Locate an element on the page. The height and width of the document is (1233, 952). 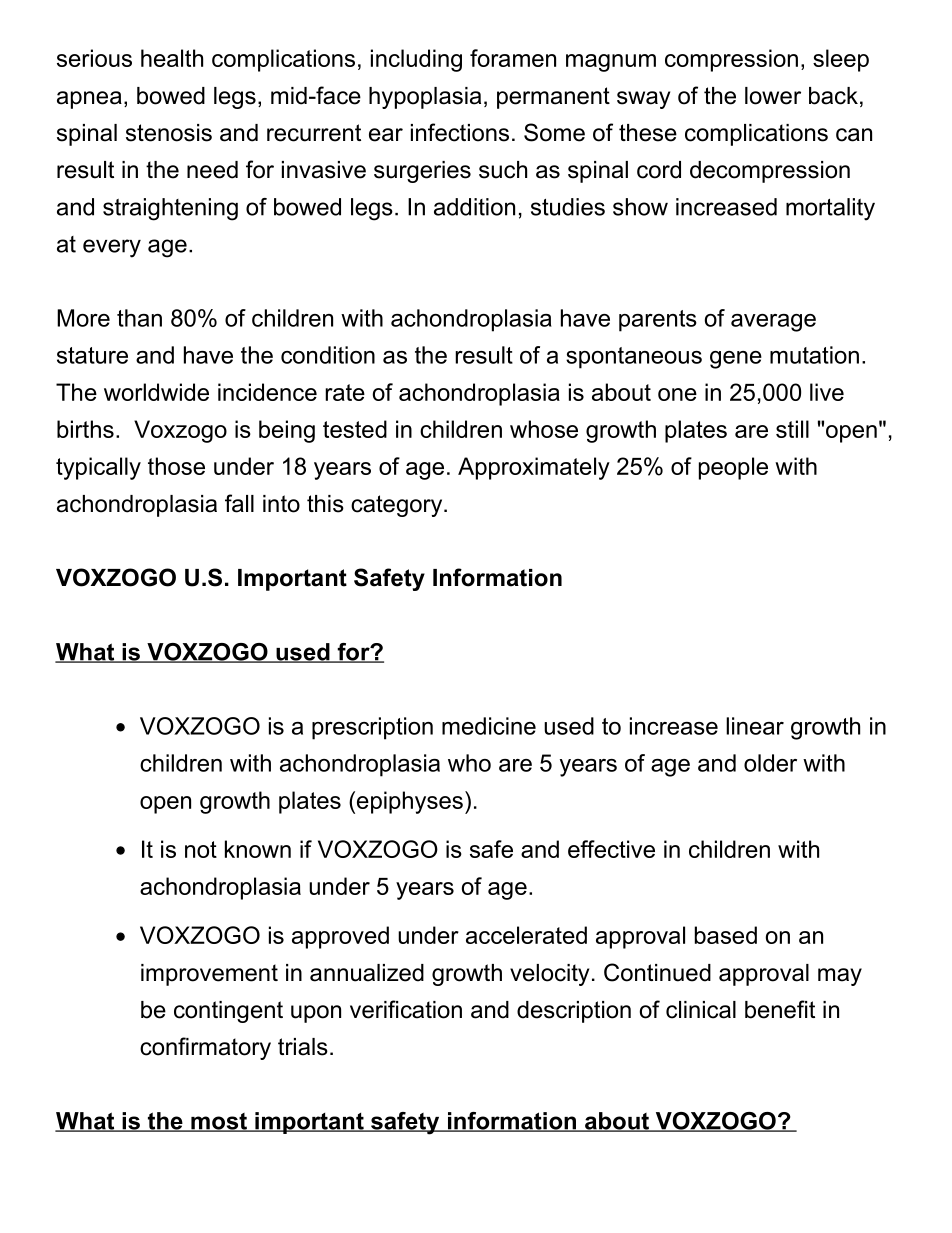
category is located at coordinates (398, 506).
